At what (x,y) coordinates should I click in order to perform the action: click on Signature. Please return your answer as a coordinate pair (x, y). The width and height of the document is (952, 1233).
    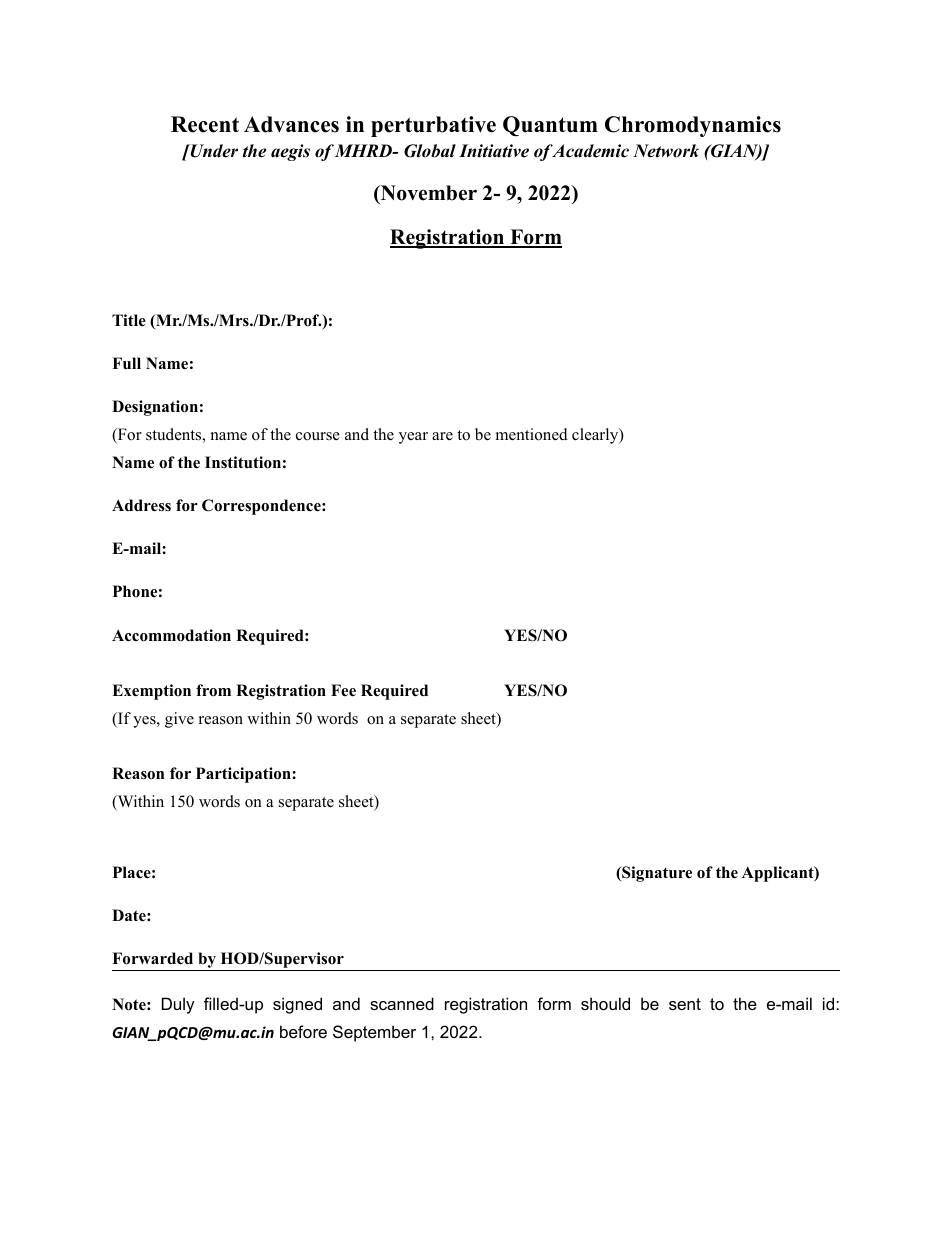
    Looking at the image, I should click on (656, 874).
